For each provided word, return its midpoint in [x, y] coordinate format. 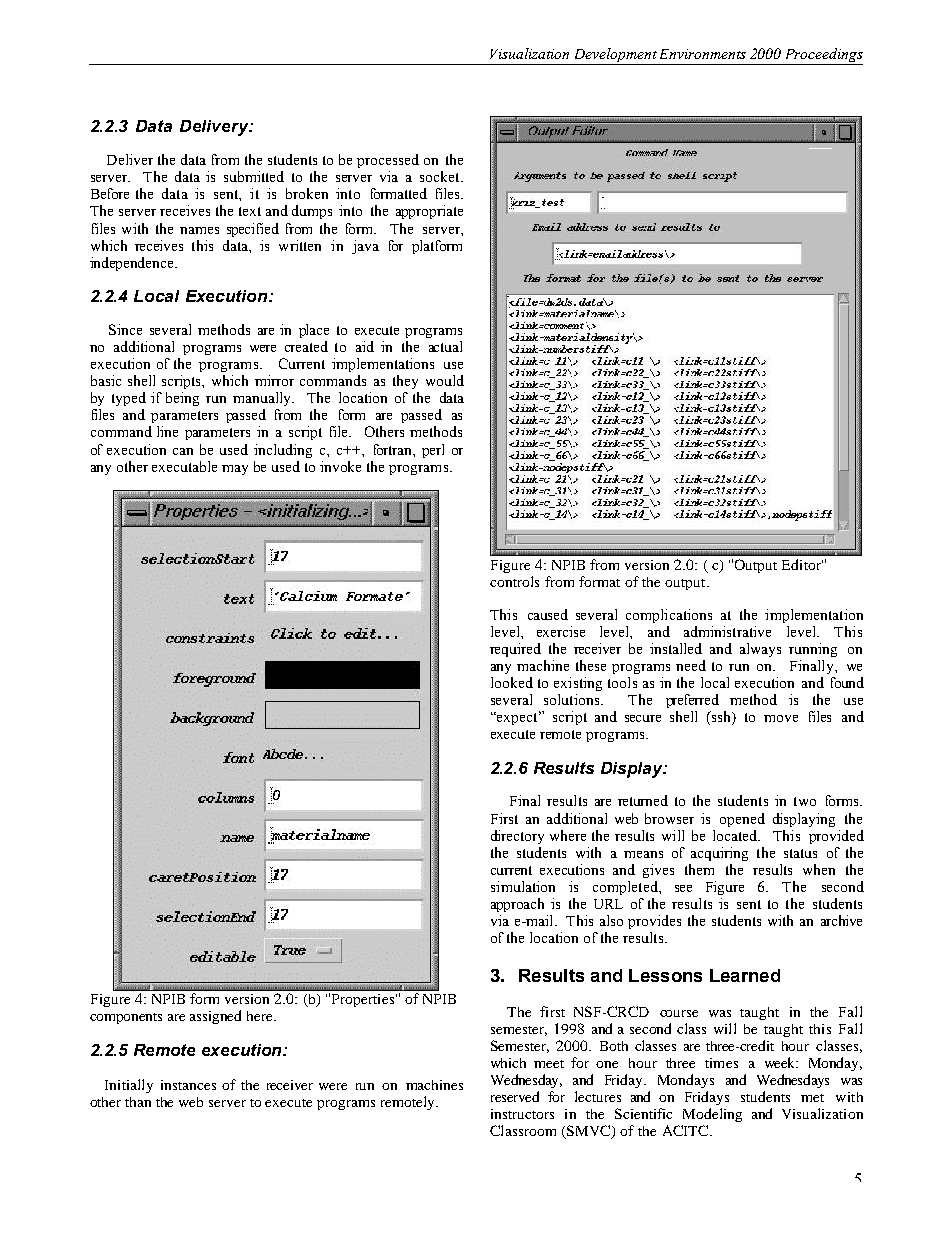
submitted [254, 176]
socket [441, 176]
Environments [703, 54]
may [235, 470]
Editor [802, 564]
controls [514, 581]
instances [188, 1085]
